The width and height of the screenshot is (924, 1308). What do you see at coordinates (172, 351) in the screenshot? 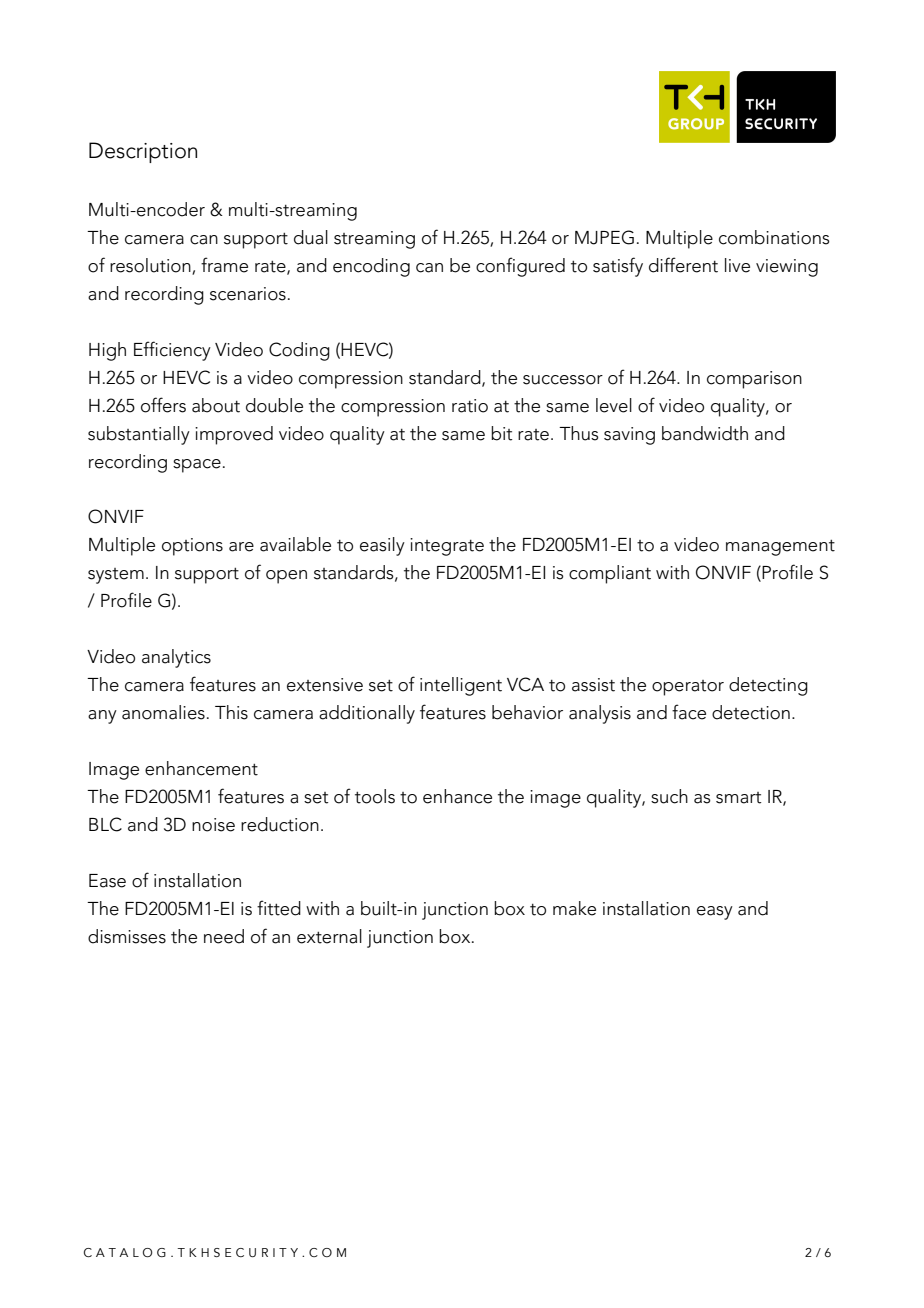
I see `Efficiency` at bounding box center [172, 351].
